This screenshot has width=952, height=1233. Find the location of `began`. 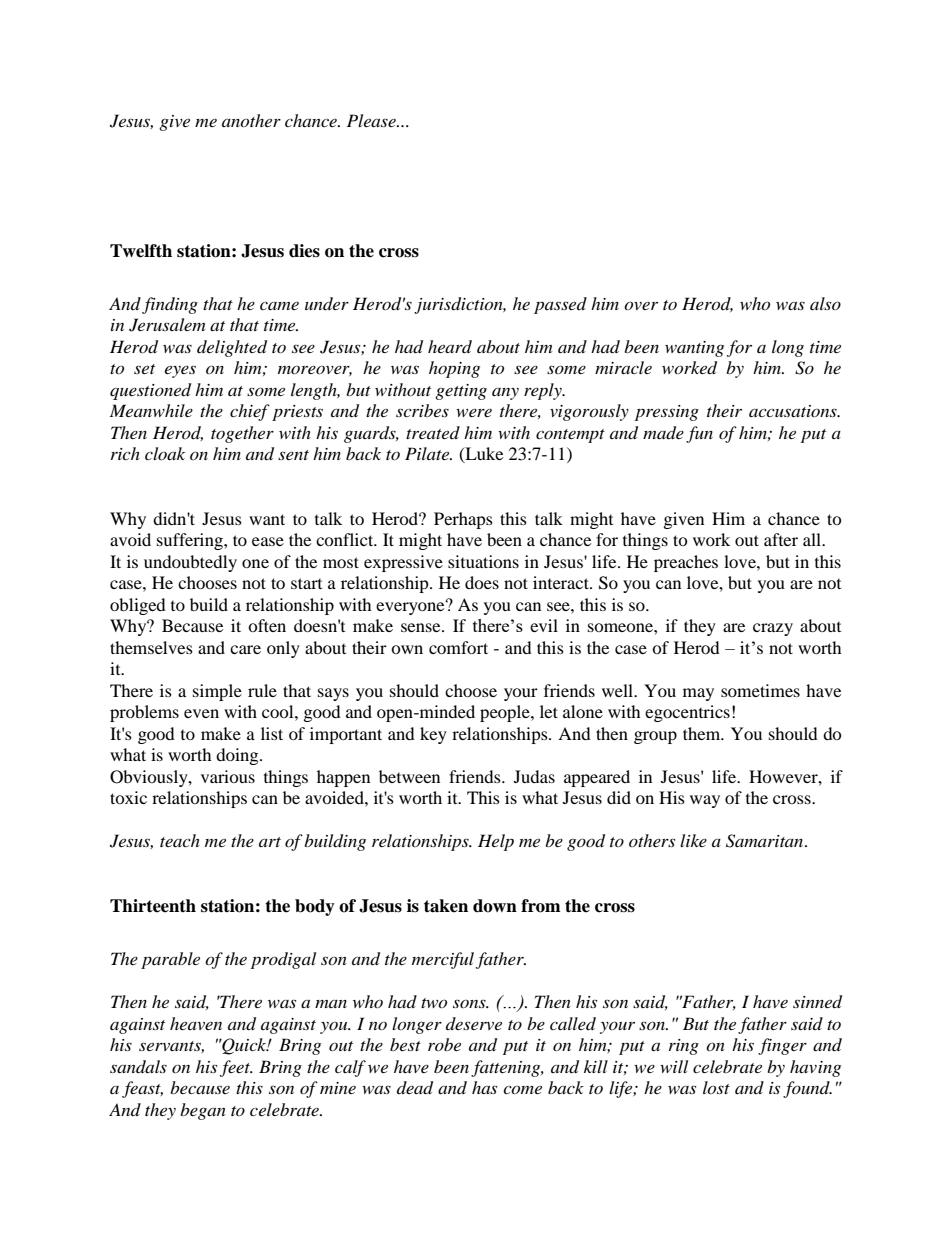

began is located at coordinates (203, 1111).
